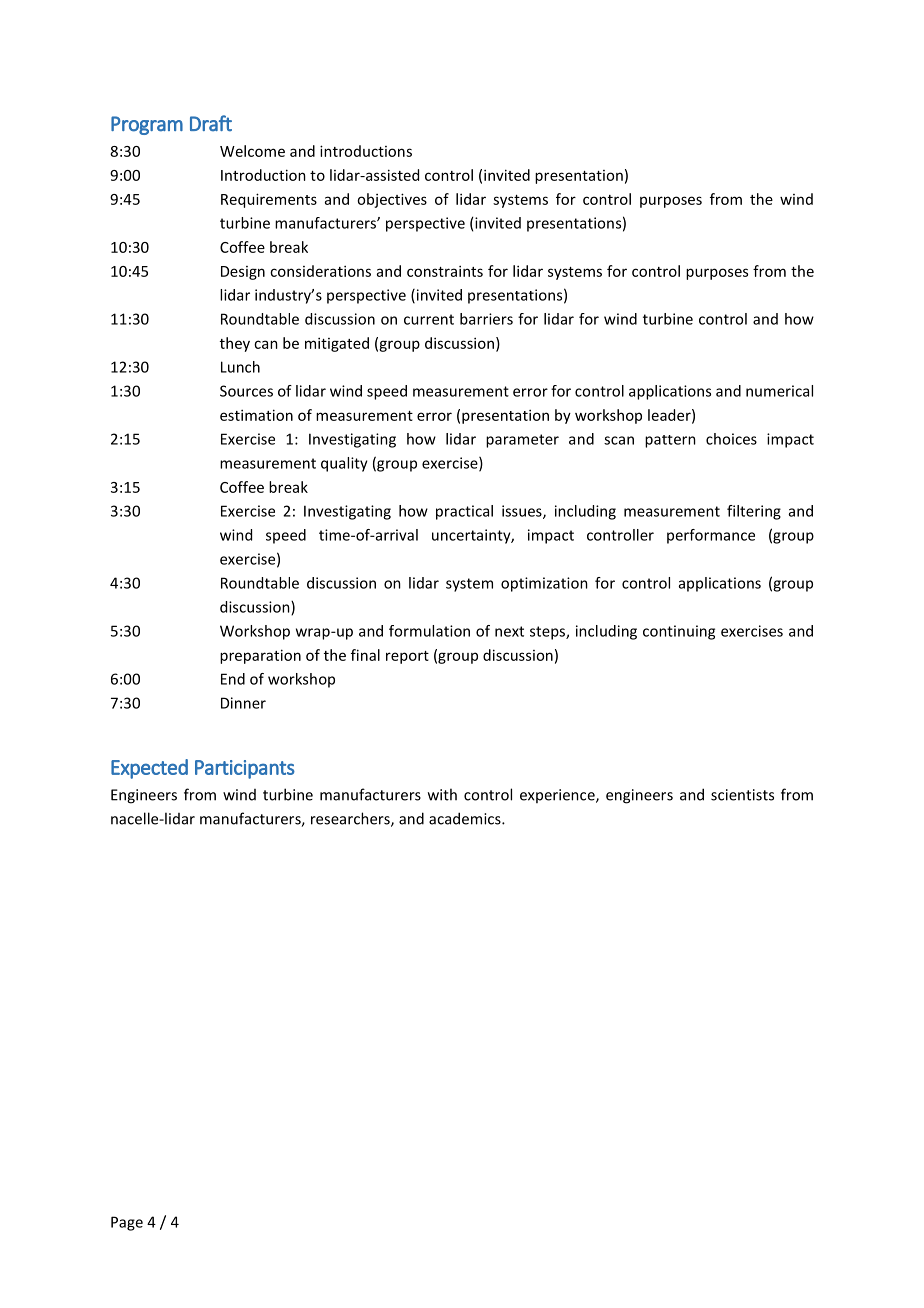  I want to click on Page, so click(127, 1223).
